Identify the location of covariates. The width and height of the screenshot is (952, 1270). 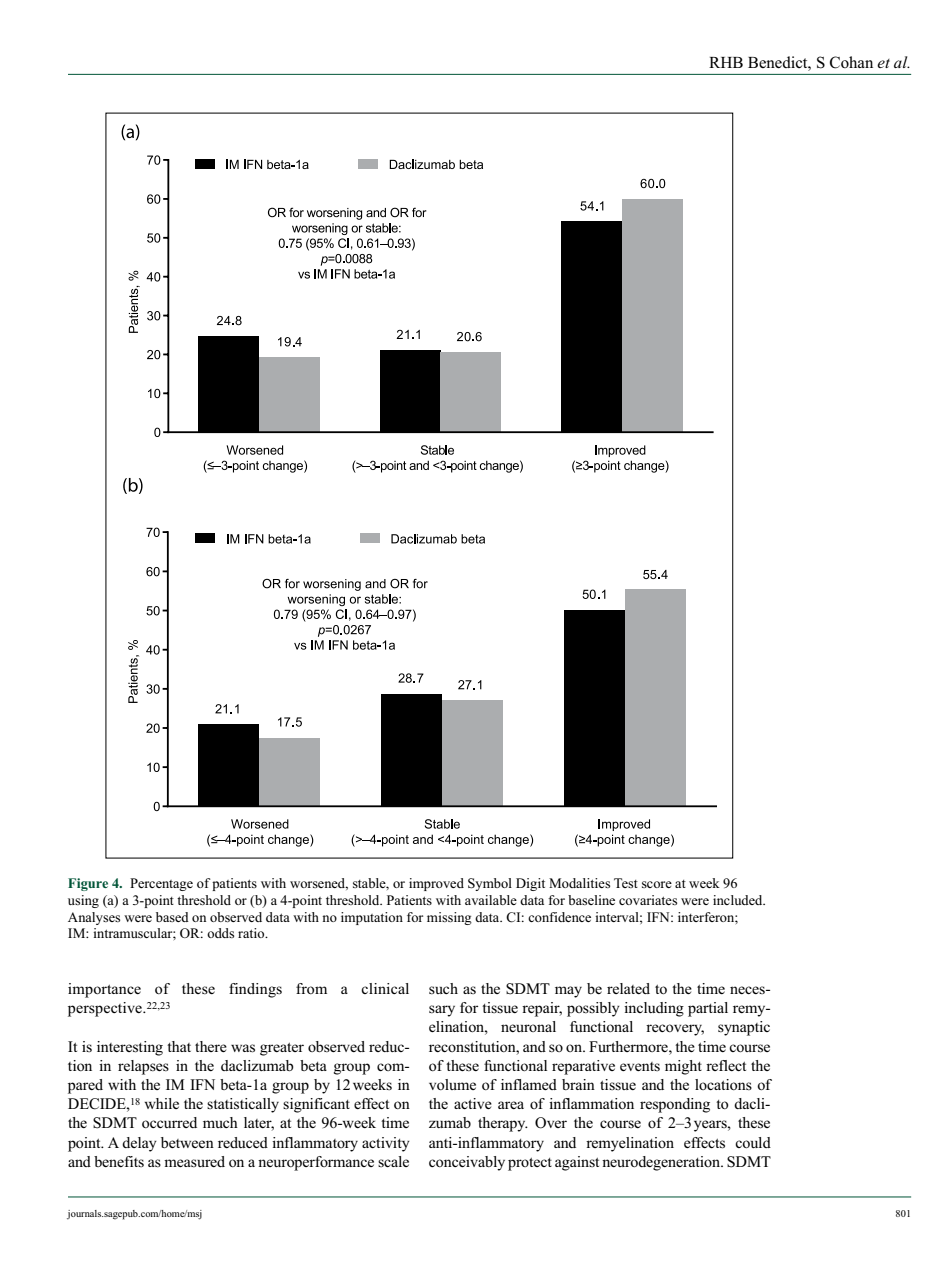
(648, 900).
